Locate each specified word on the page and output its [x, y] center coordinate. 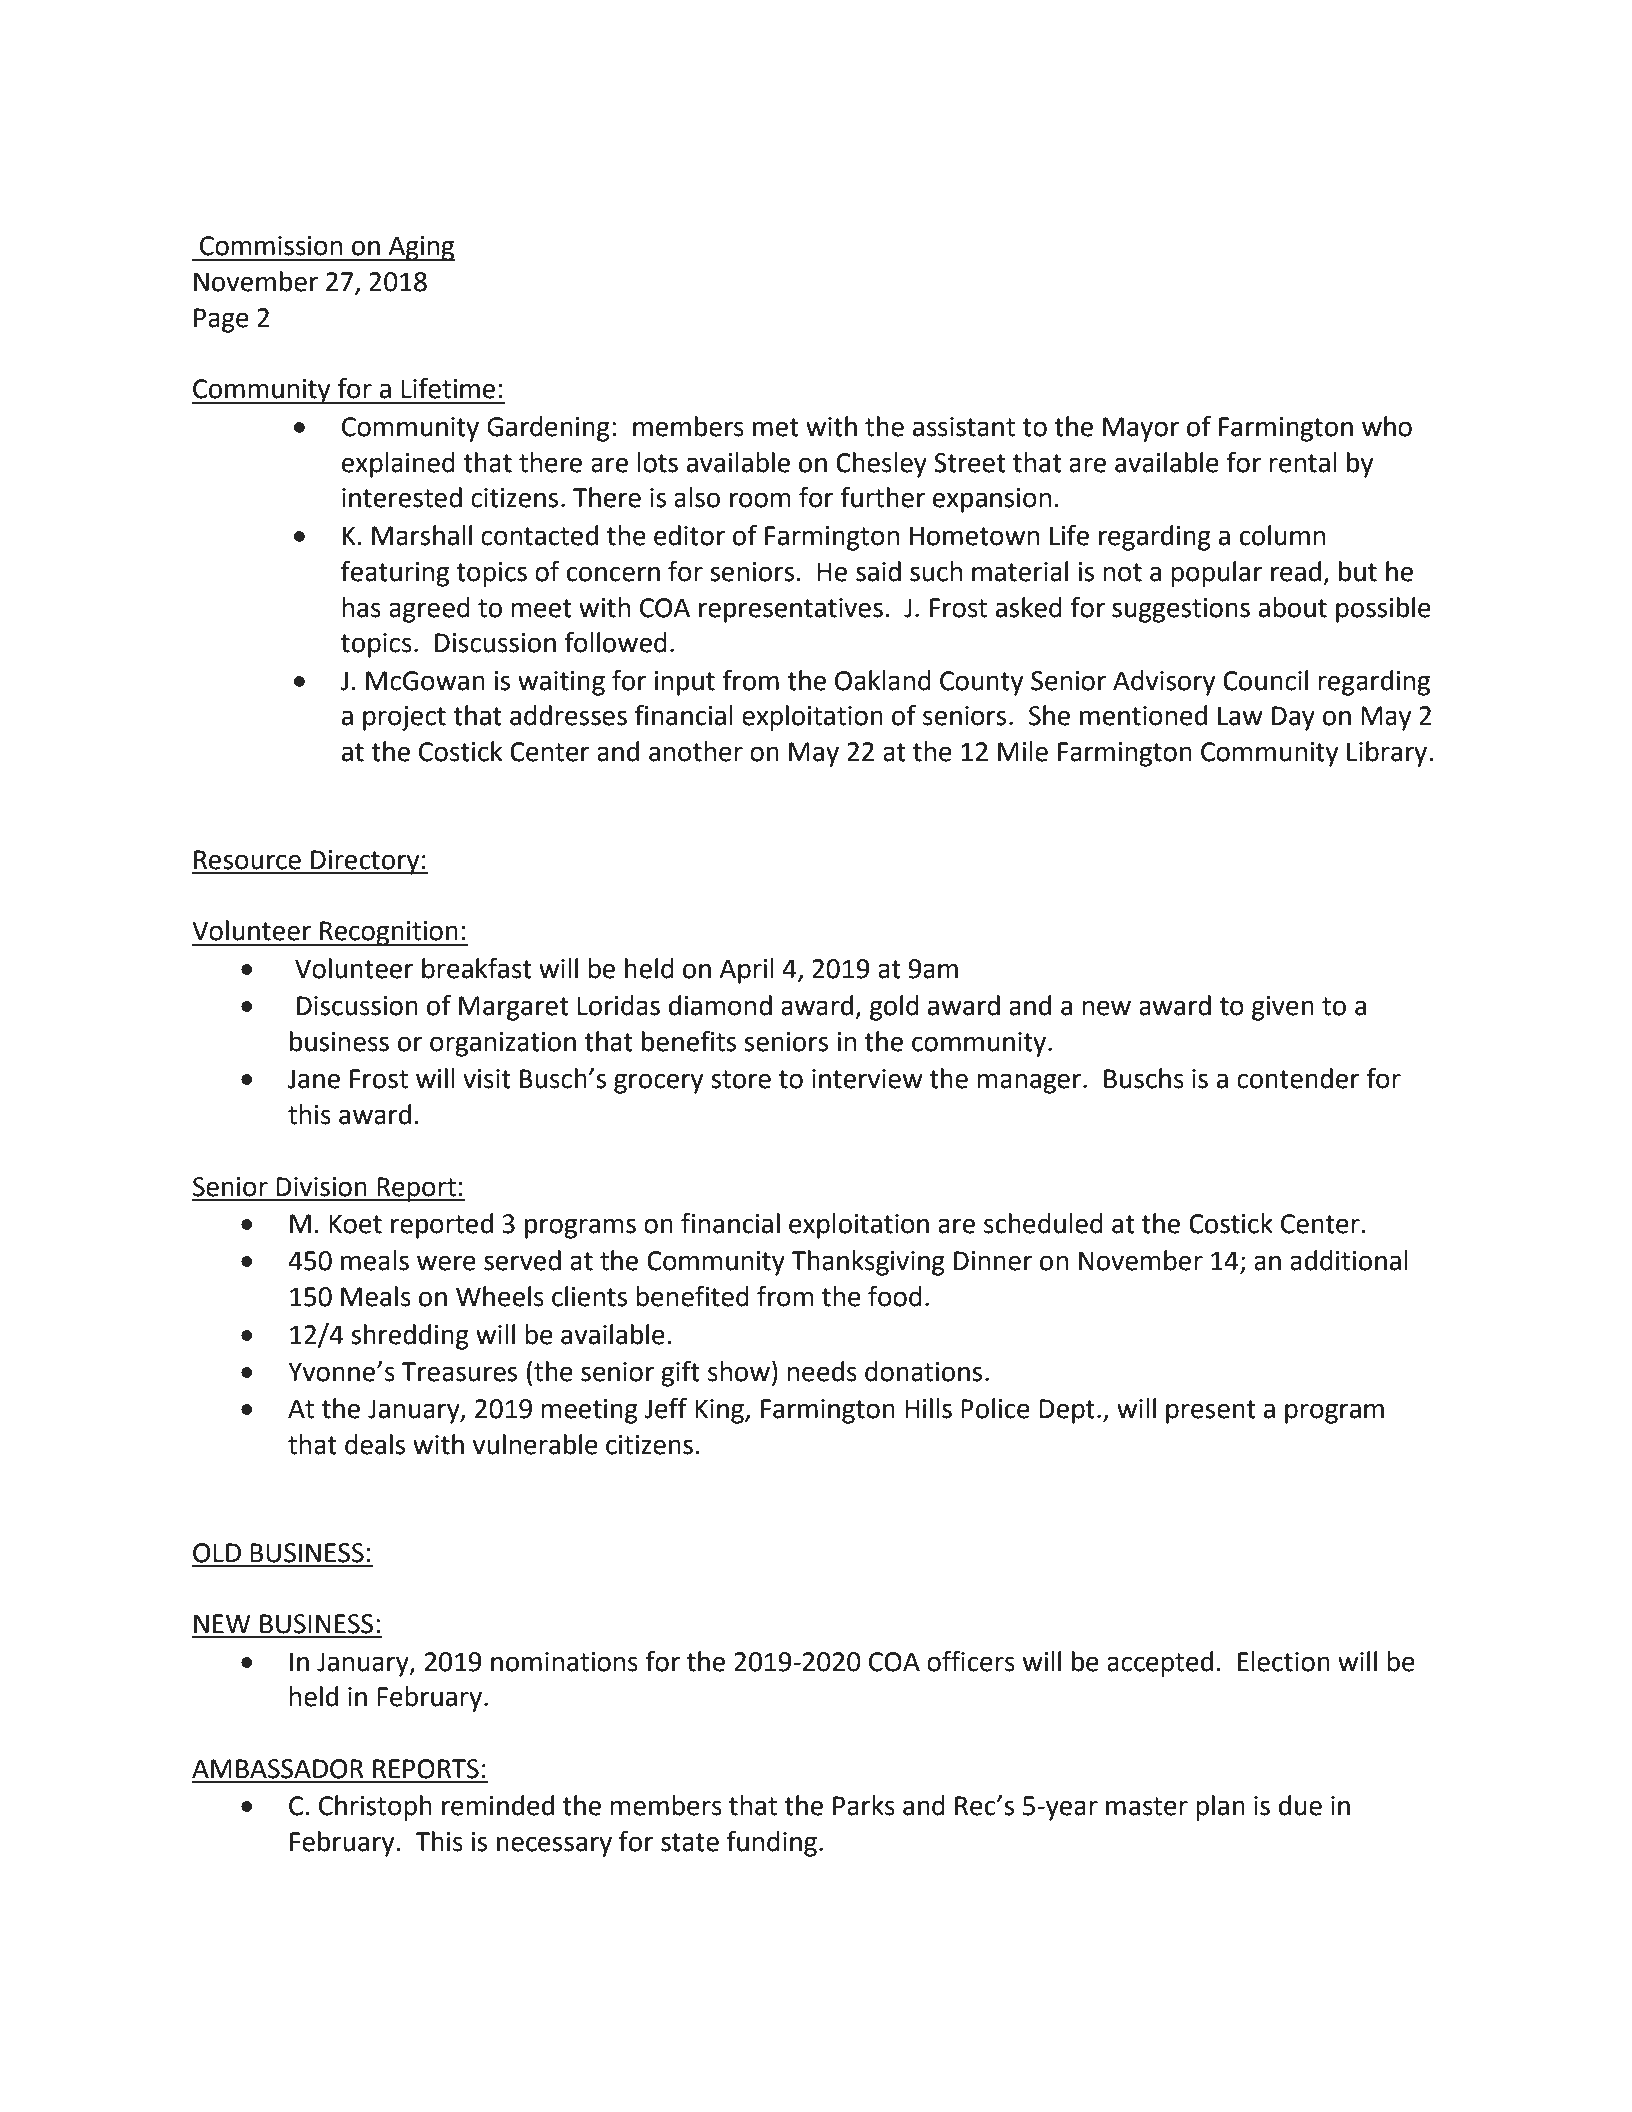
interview [867, 1079]
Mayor [1141, 429]
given [1283, 1008]
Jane [314, 1079]
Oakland [883, 680]
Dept [1067, 1411]
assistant [964, 427]
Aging [420, 248]
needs [822, 1371]
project [404, 718]
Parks [864, 1805]
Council [1265, 680]
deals [375, 1444]
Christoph [375, 1808]
